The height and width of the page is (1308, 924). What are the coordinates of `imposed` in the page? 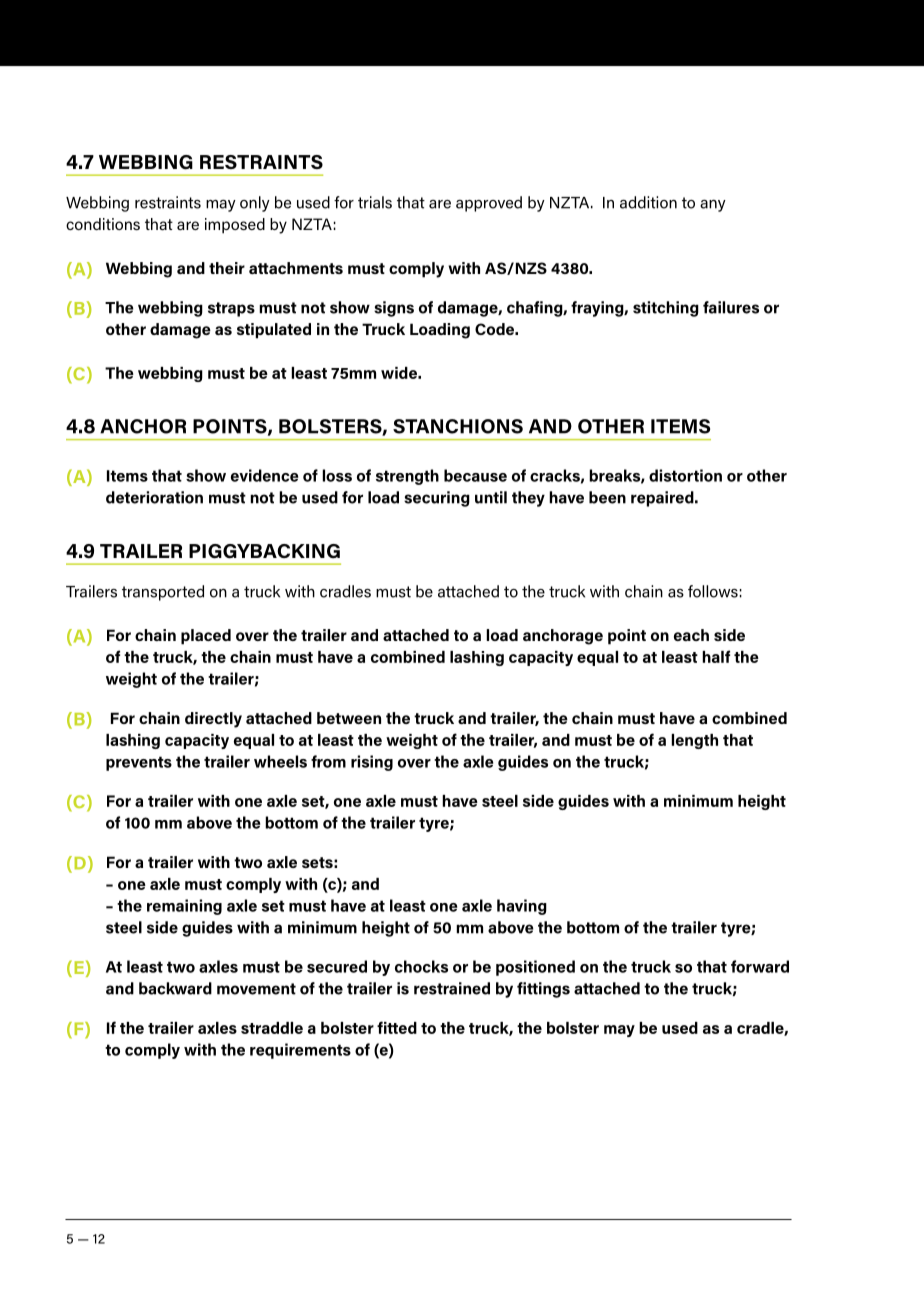 It's located at (235, 226).
